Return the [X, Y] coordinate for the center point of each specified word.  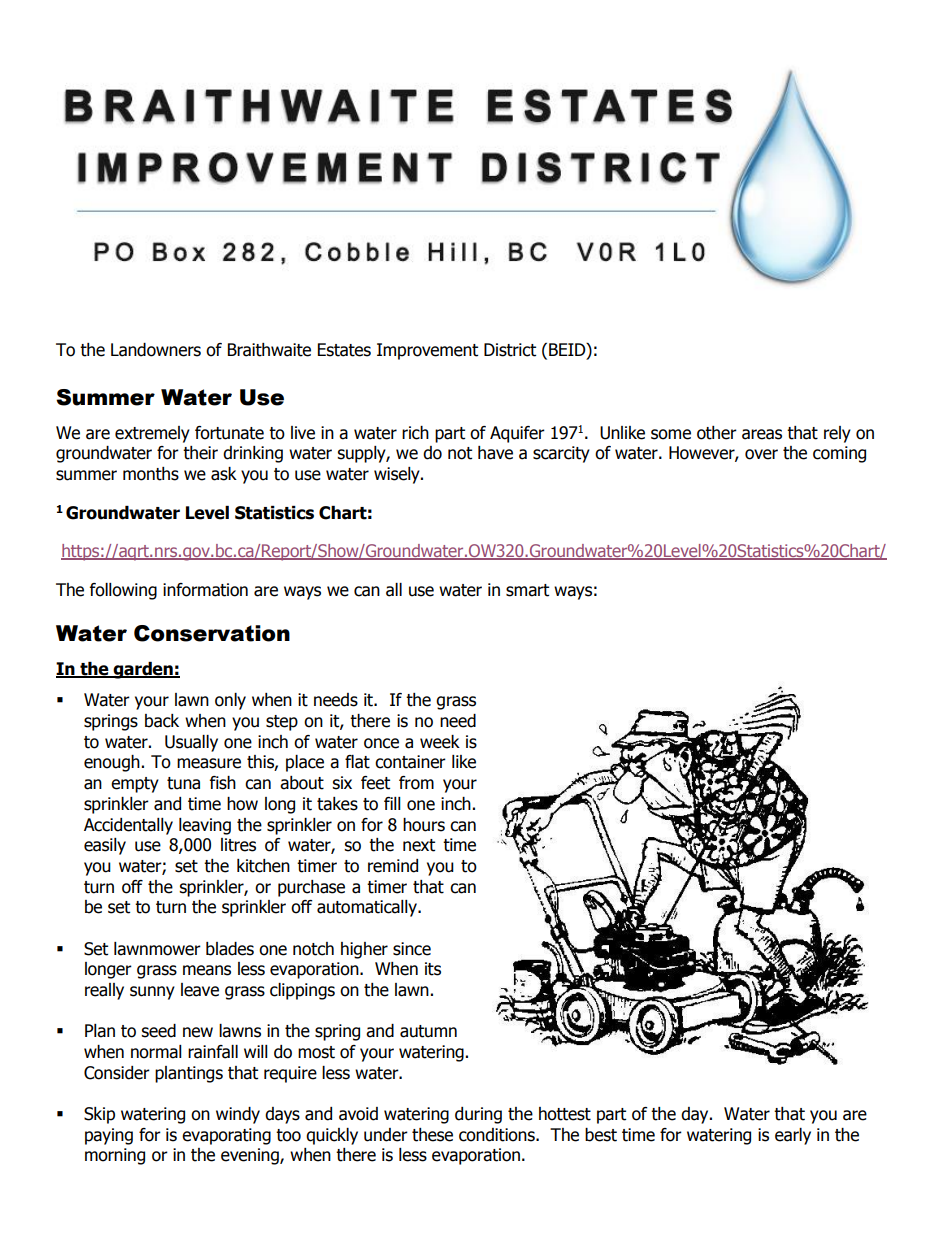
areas [762, 434]
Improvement [427, 351]
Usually [191, 743]
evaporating [226, 1136]
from [416, 783]
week [440, 742]
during [478, 1115]
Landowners [156, 350]
